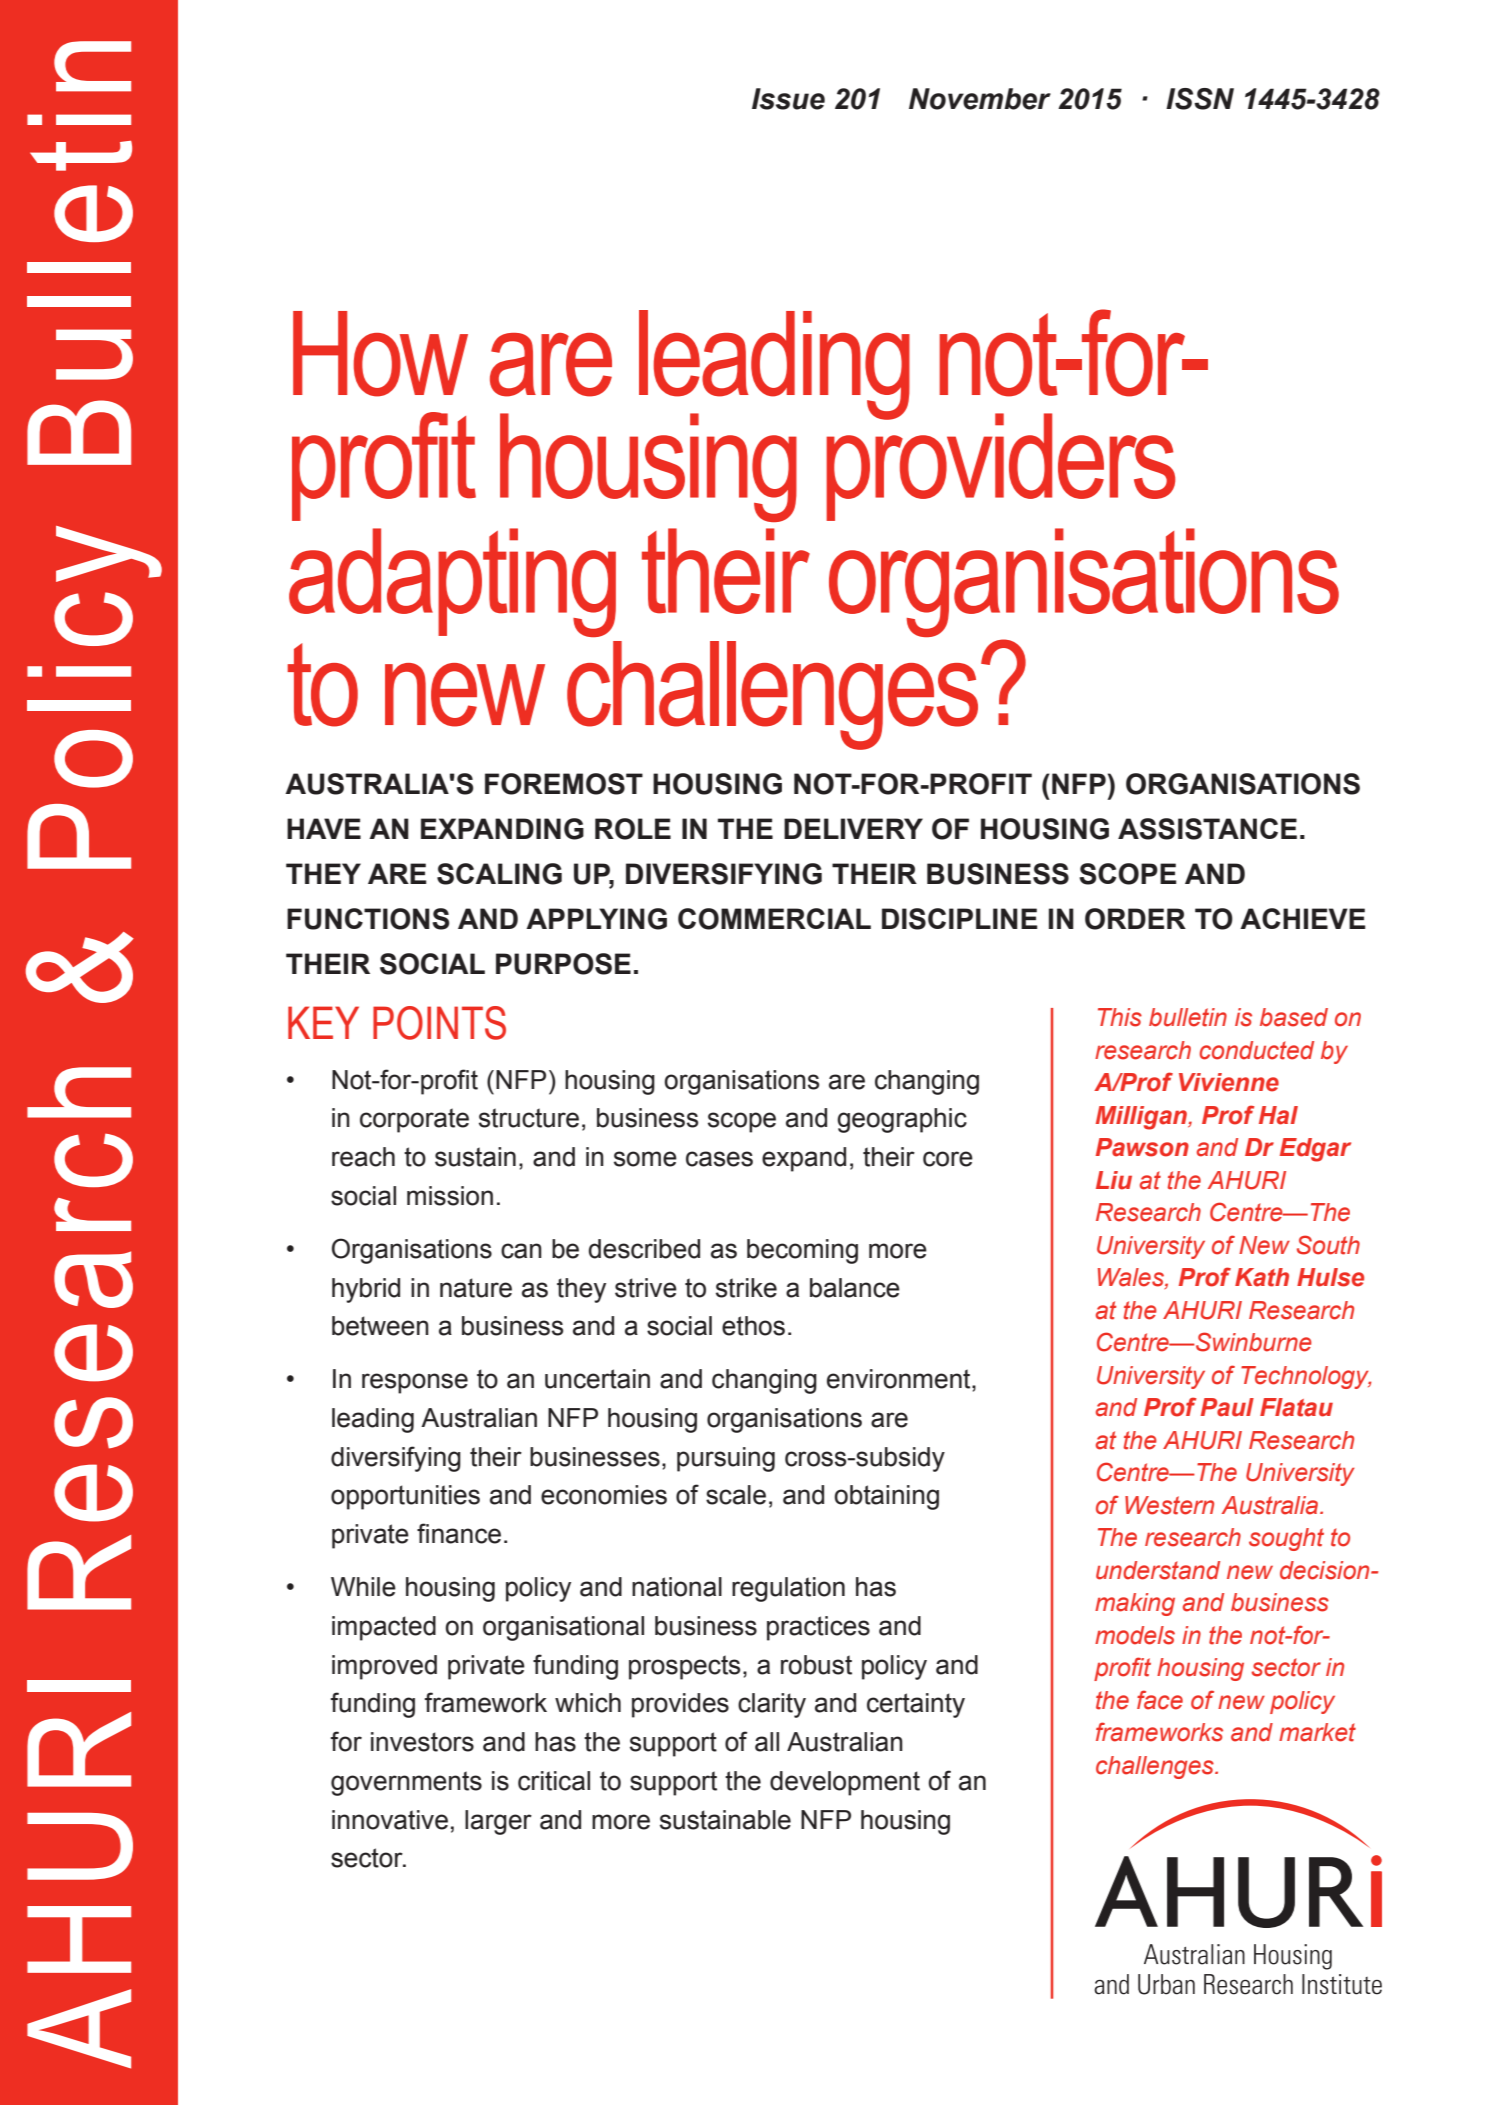 This page has width=1488, height=2105. What do you see at coordinates (774, 919) in the page?
I see `COMMERCIAL` at bounding box center [774, 919].
